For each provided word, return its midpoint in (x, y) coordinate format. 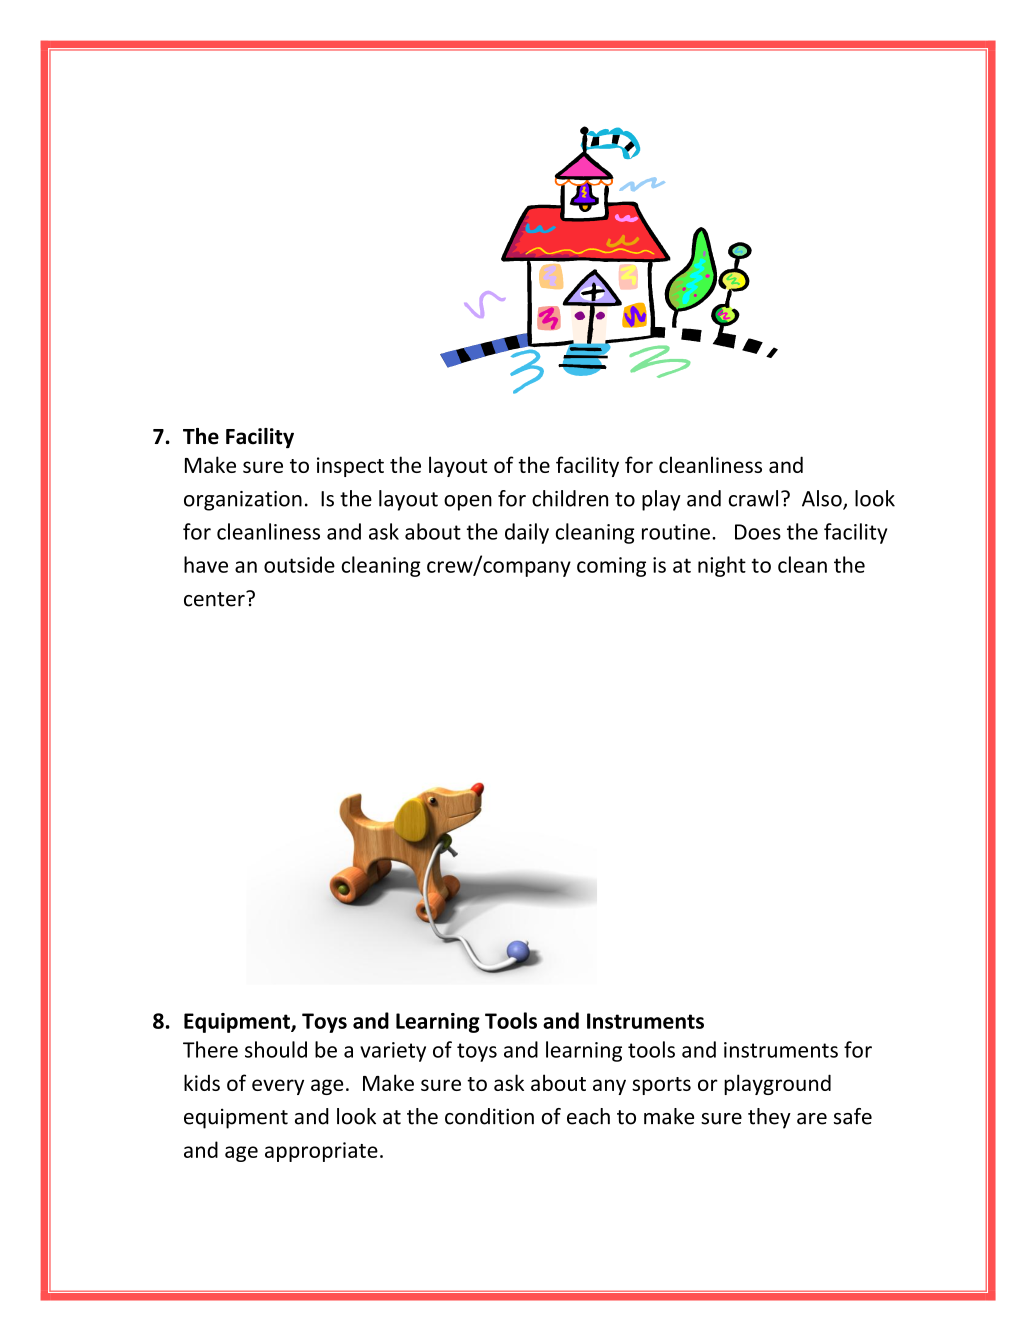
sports (661, 1086)
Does (758, 532)
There (210, 1049)
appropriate (321, 1152)
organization (243, 501)
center (215, 599)
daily (527, 533)
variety (393, 1052)
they (769, 1118)
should (276, 1049)
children (570, 498)
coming (611, 567)
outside (299, 564)
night (722, 566)
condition (489, 1116)
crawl (753, 498)
